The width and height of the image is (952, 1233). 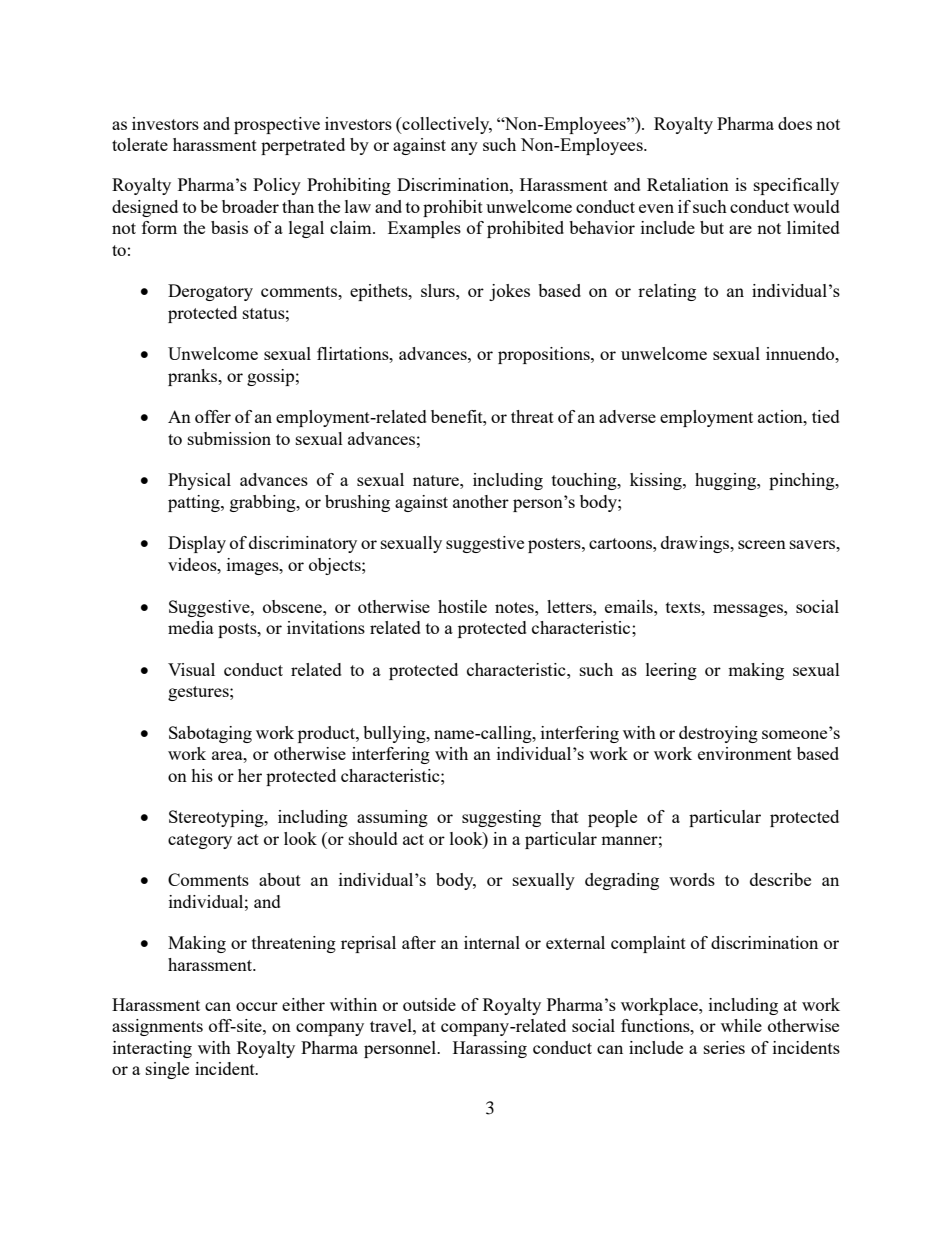 What do you see at coordinates (257, 1006) in the image?
I see `occur` at bounding box center [257, 1006].
